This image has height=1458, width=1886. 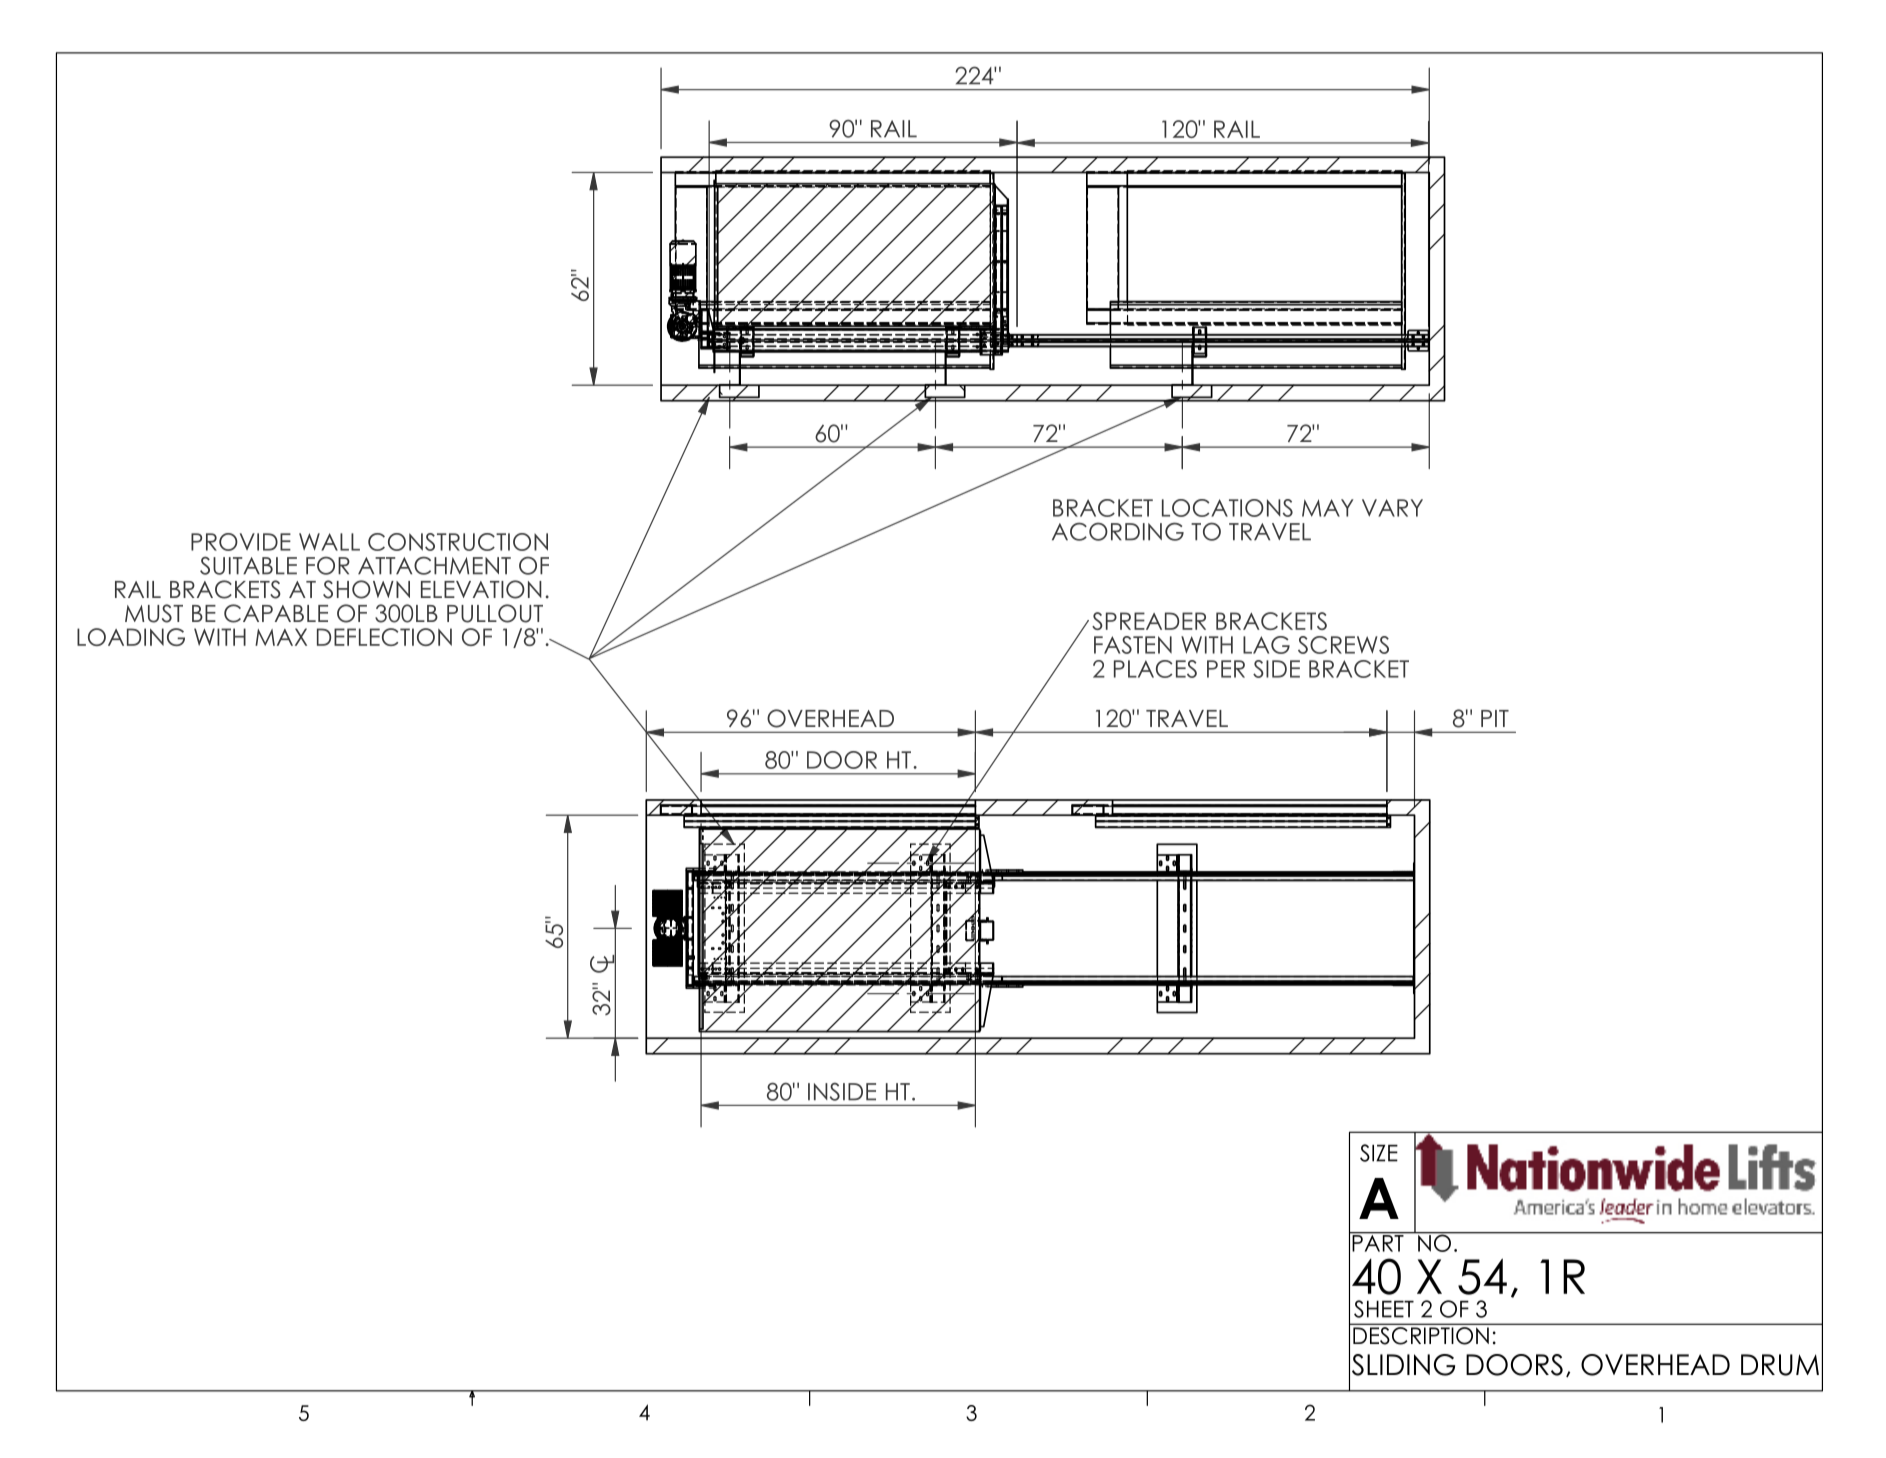 What do you see at coordinates (1384, 1309) in the image?
I see `SHEET` at bounding box center [1384, 1309].
